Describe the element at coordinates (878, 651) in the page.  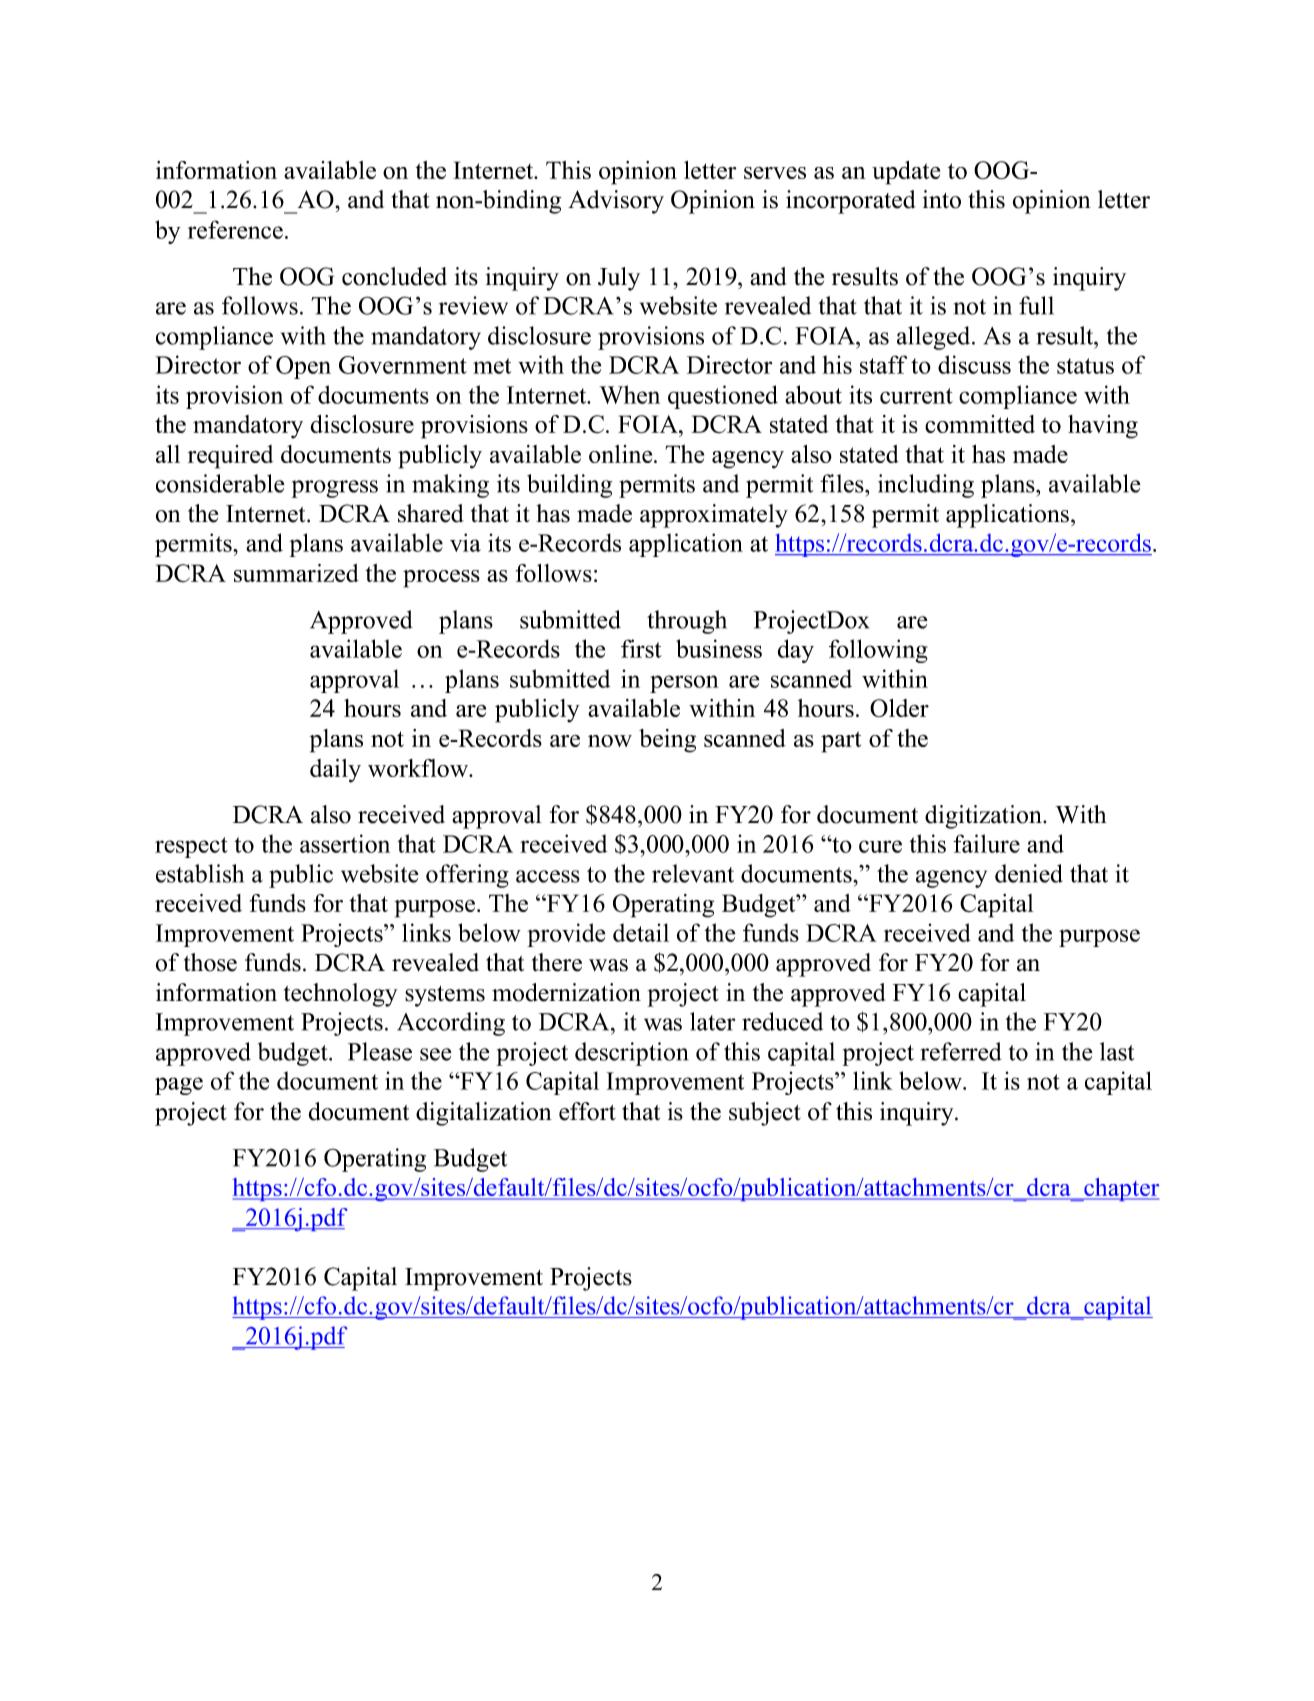
I see `following` at that location.
